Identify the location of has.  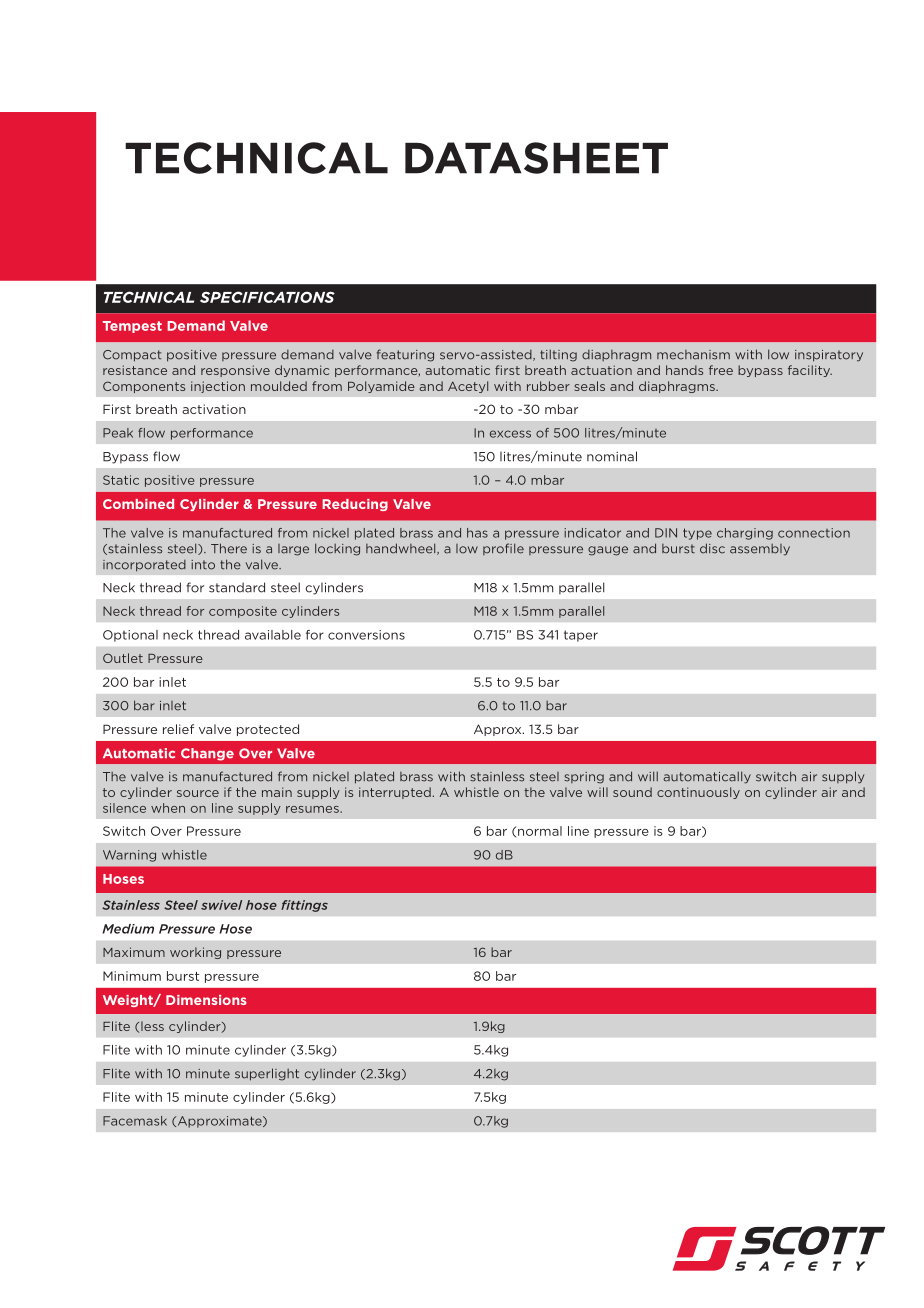
(477, 533).
